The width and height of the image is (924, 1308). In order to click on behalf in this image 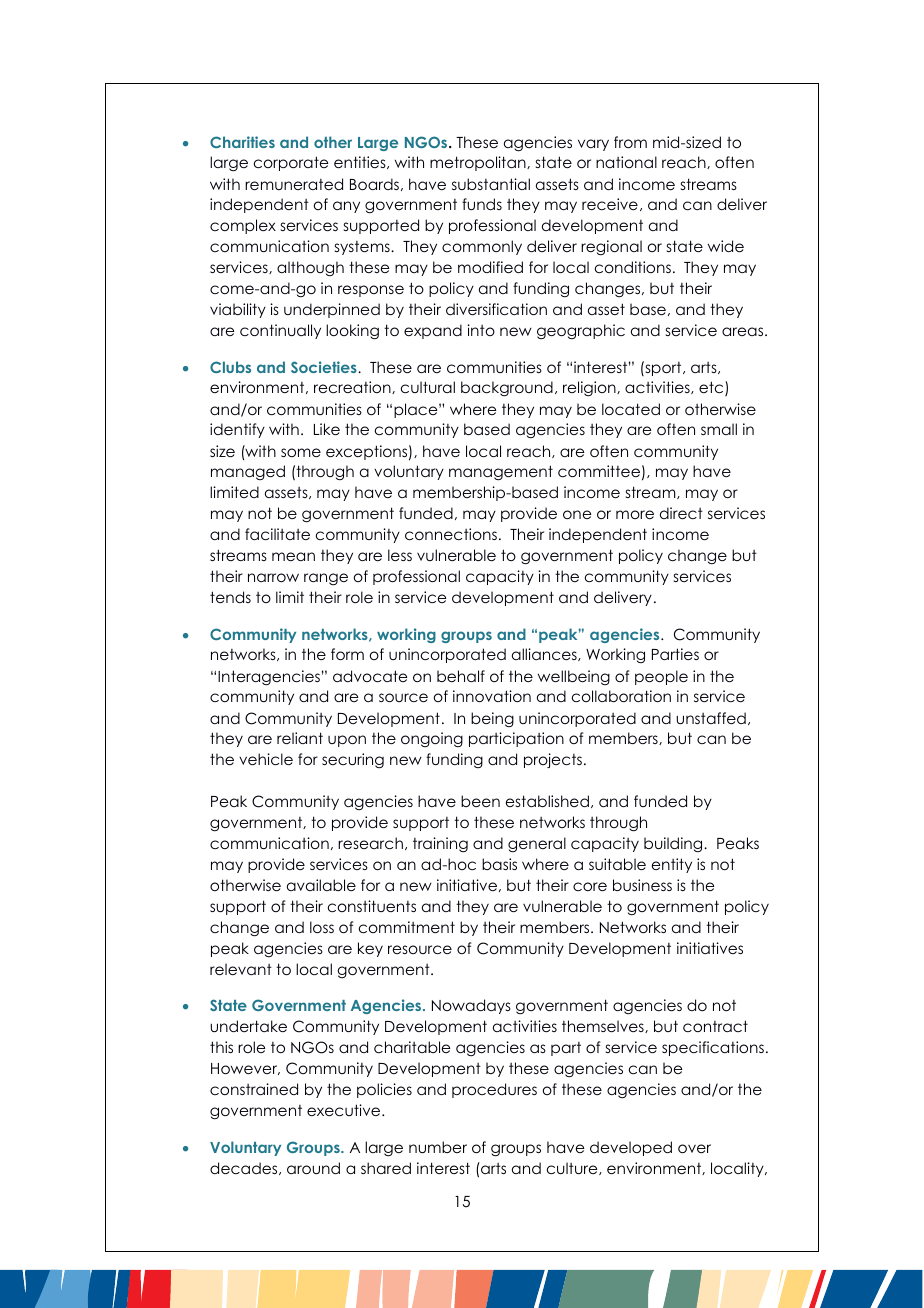, I will do `click(461, 676)`.
